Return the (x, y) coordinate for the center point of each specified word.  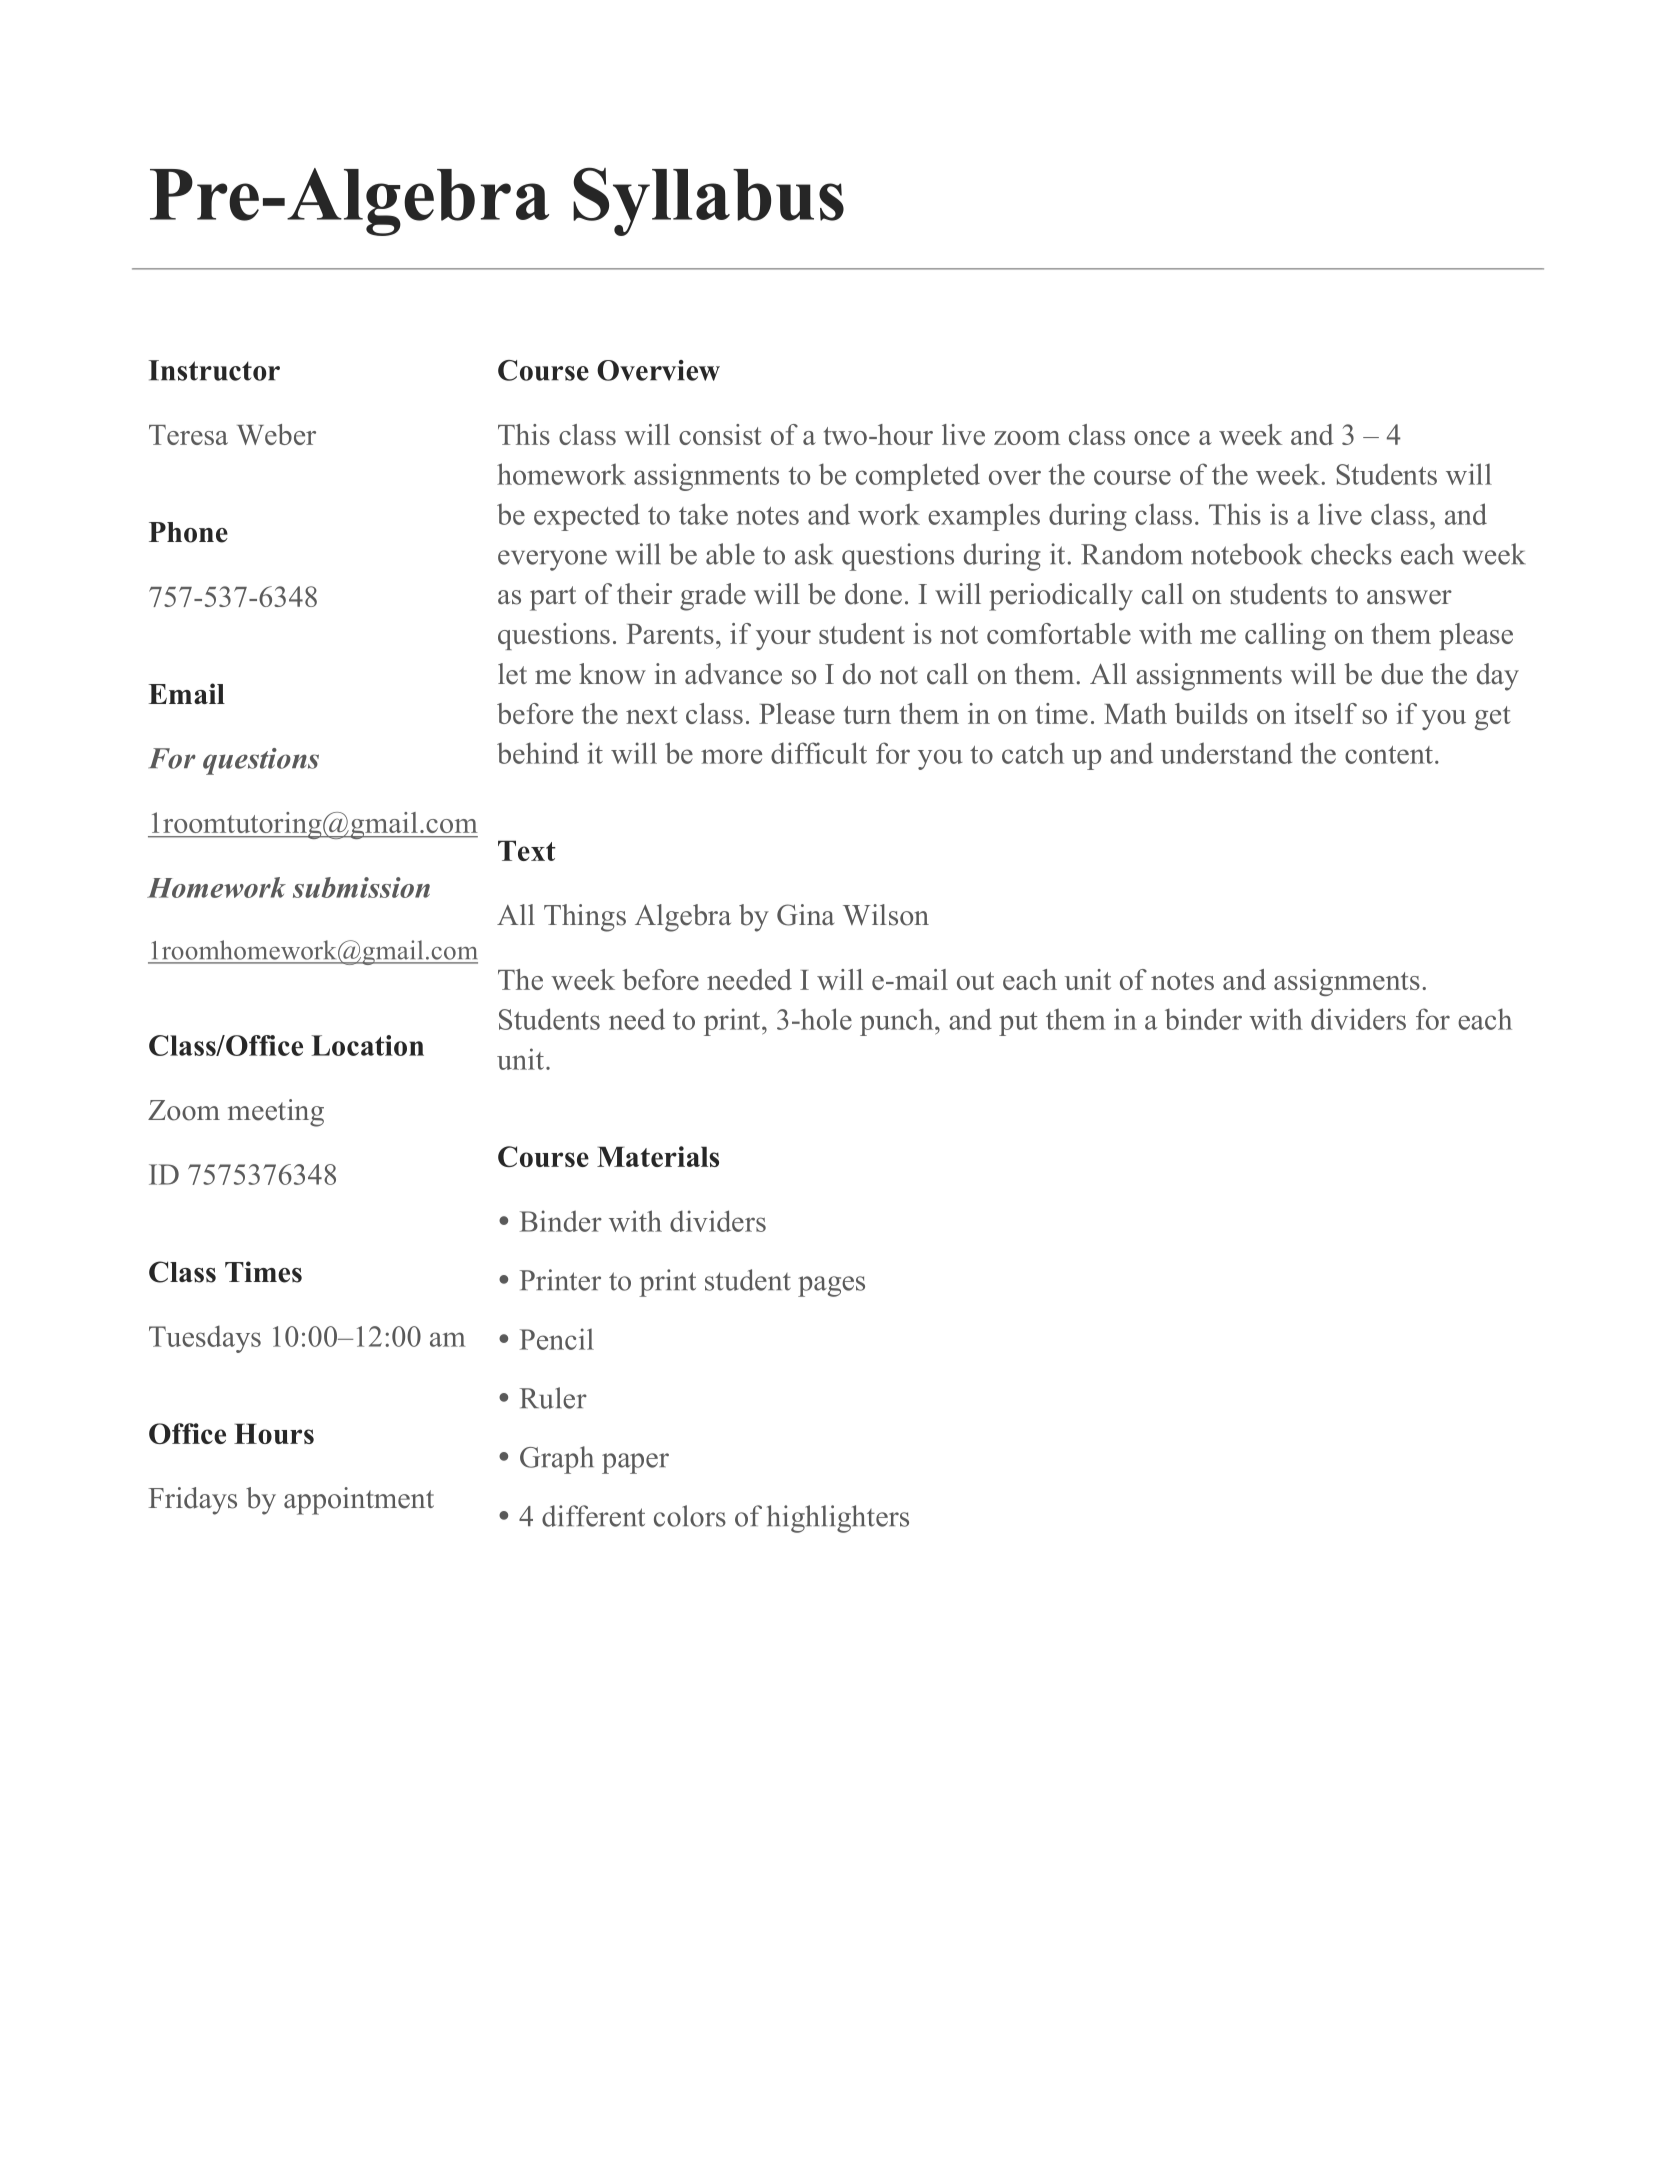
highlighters (838, 1519)
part (553, 598)
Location (368, 1045)
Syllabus (708, 201)
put (1018, 1024)
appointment (359, 1501)
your (783, 640)
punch (898, 1022)
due (1402, 674)
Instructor (214, 370)
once (1162, 438)
